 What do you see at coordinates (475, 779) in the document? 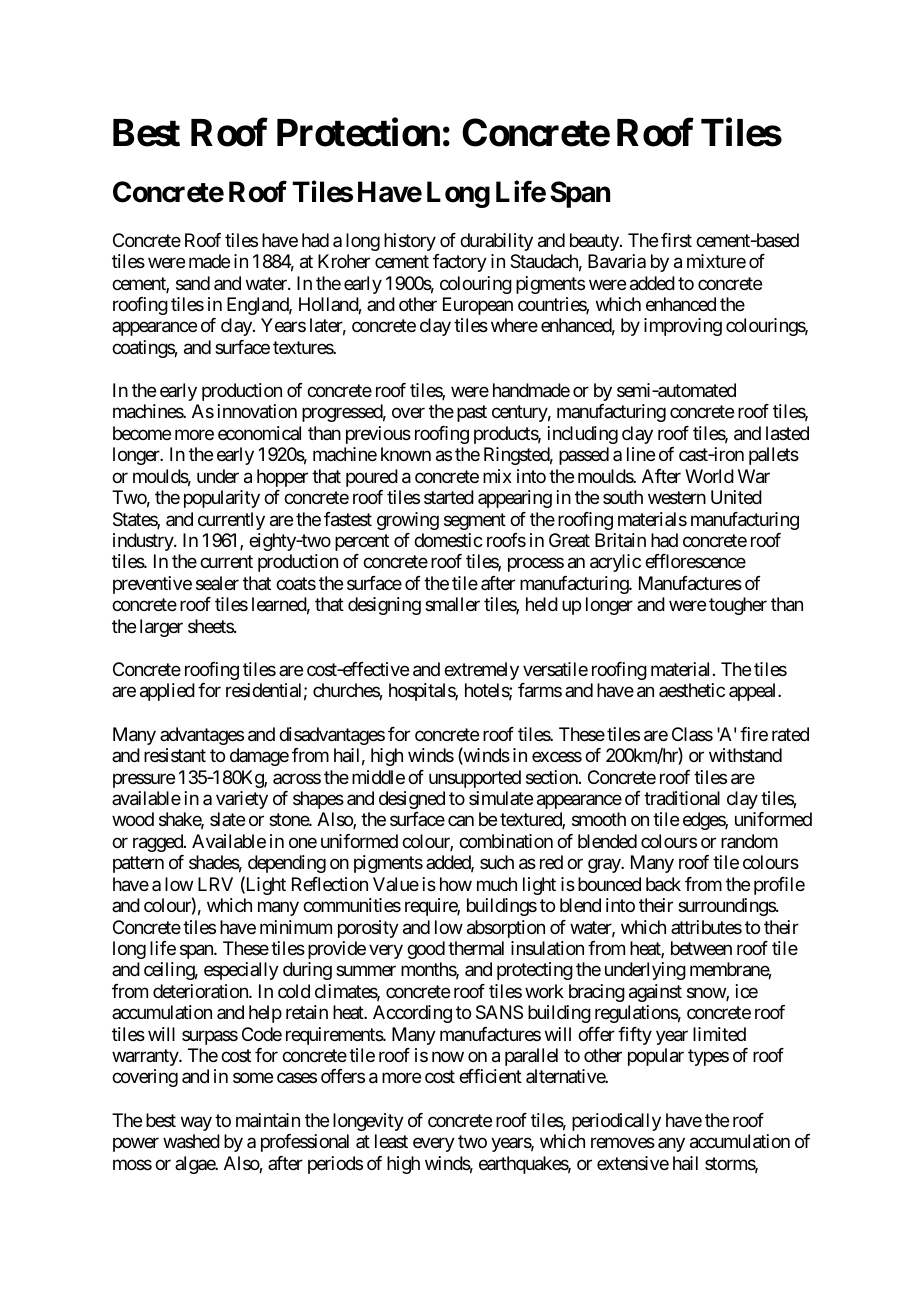
I see `unsupported` at bounding box center [475, 779].
